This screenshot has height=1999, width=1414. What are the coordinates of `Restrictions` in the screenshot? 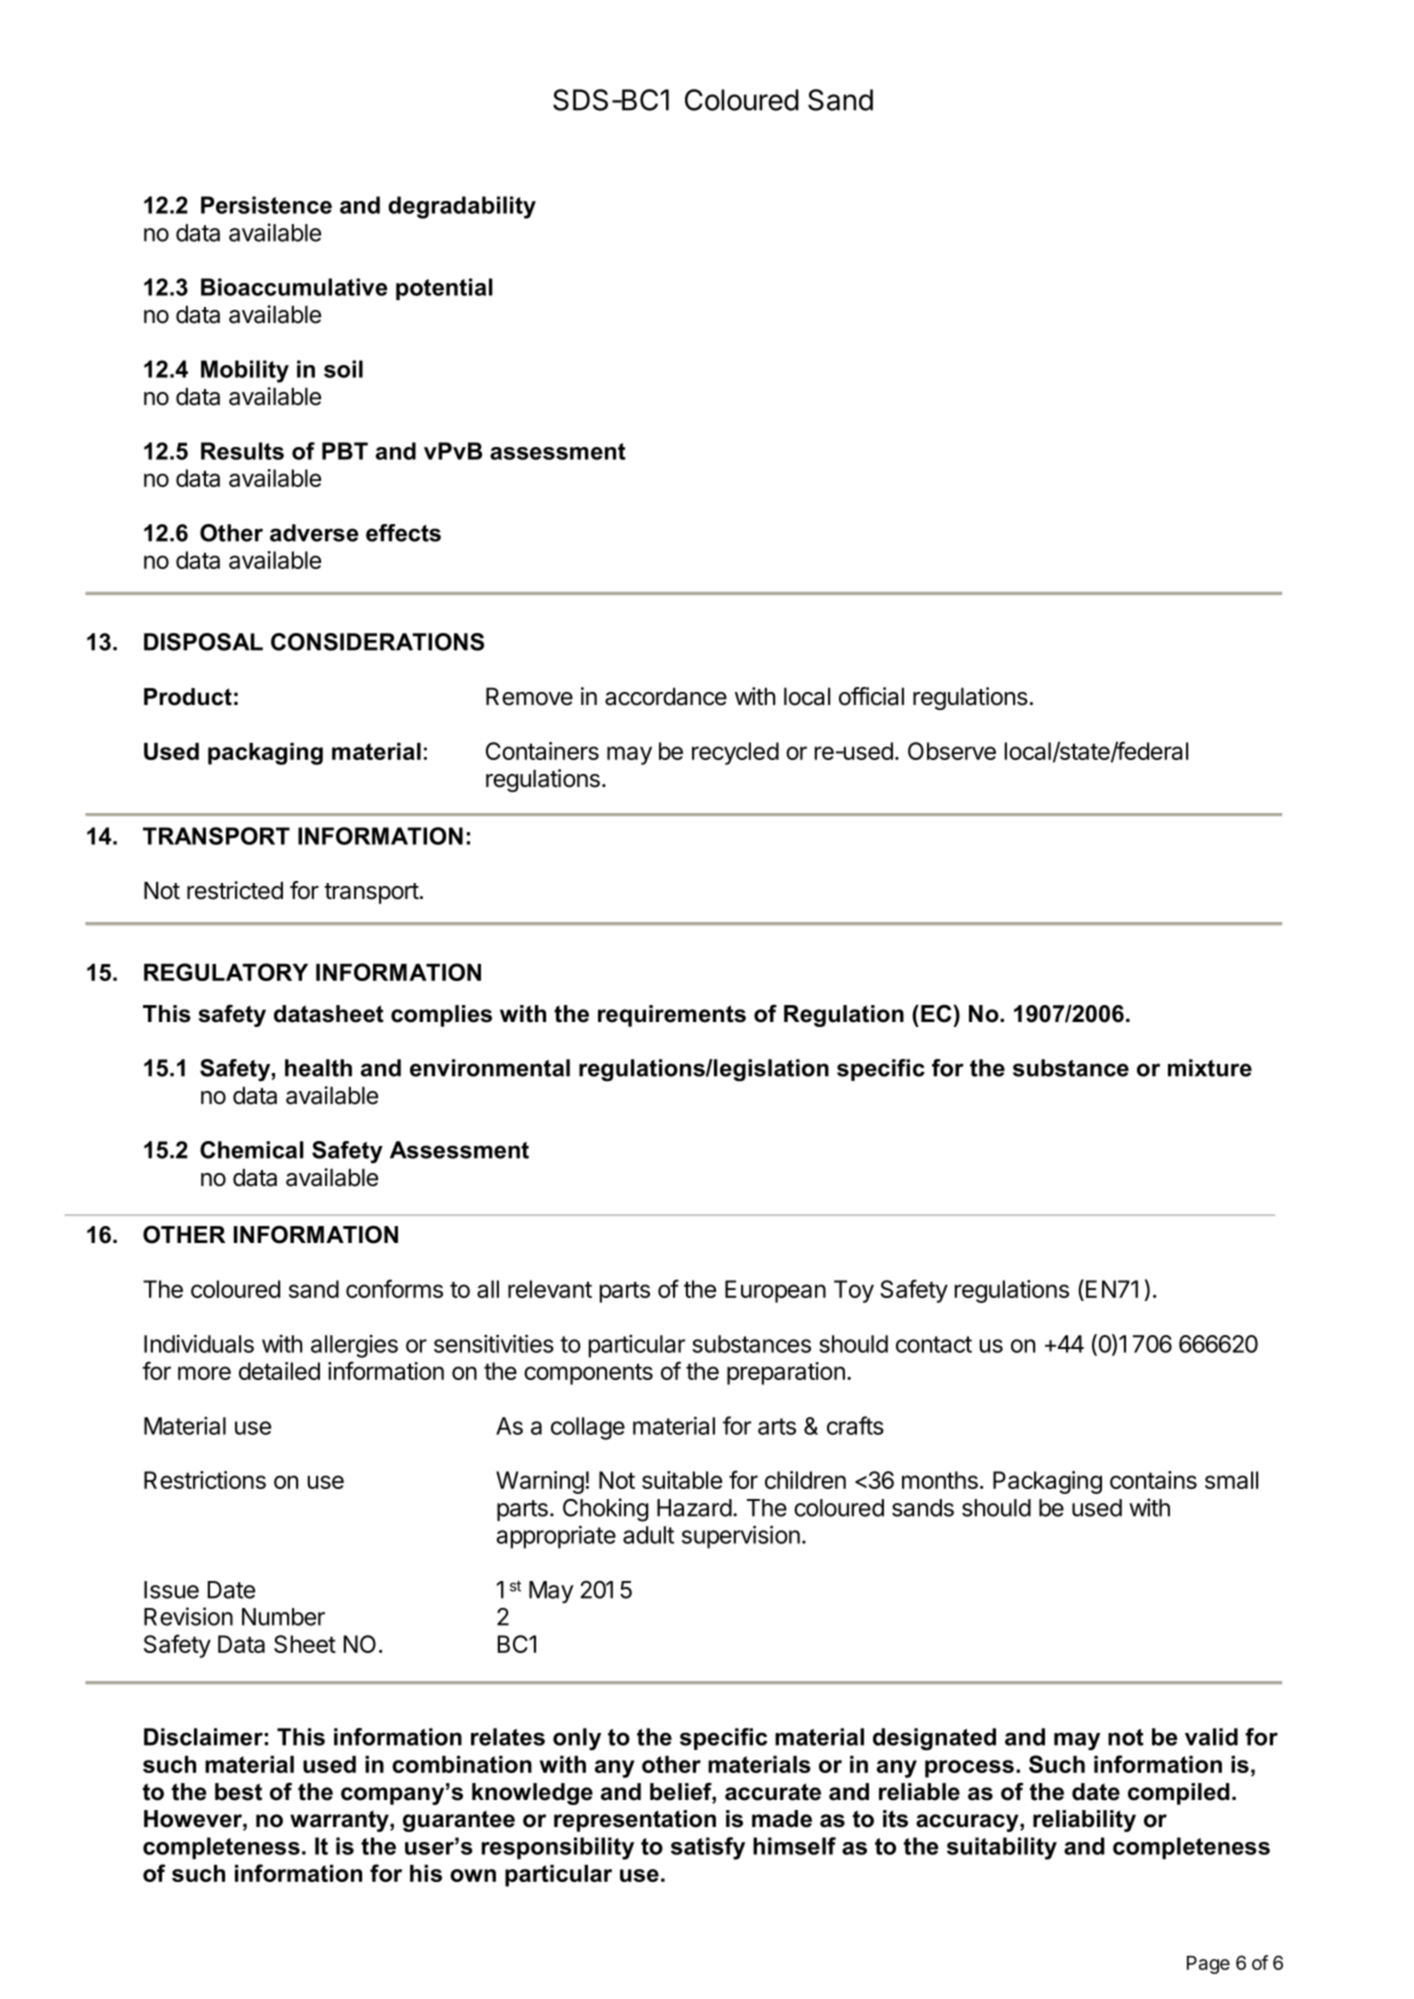 It's located at (205, 1480).
